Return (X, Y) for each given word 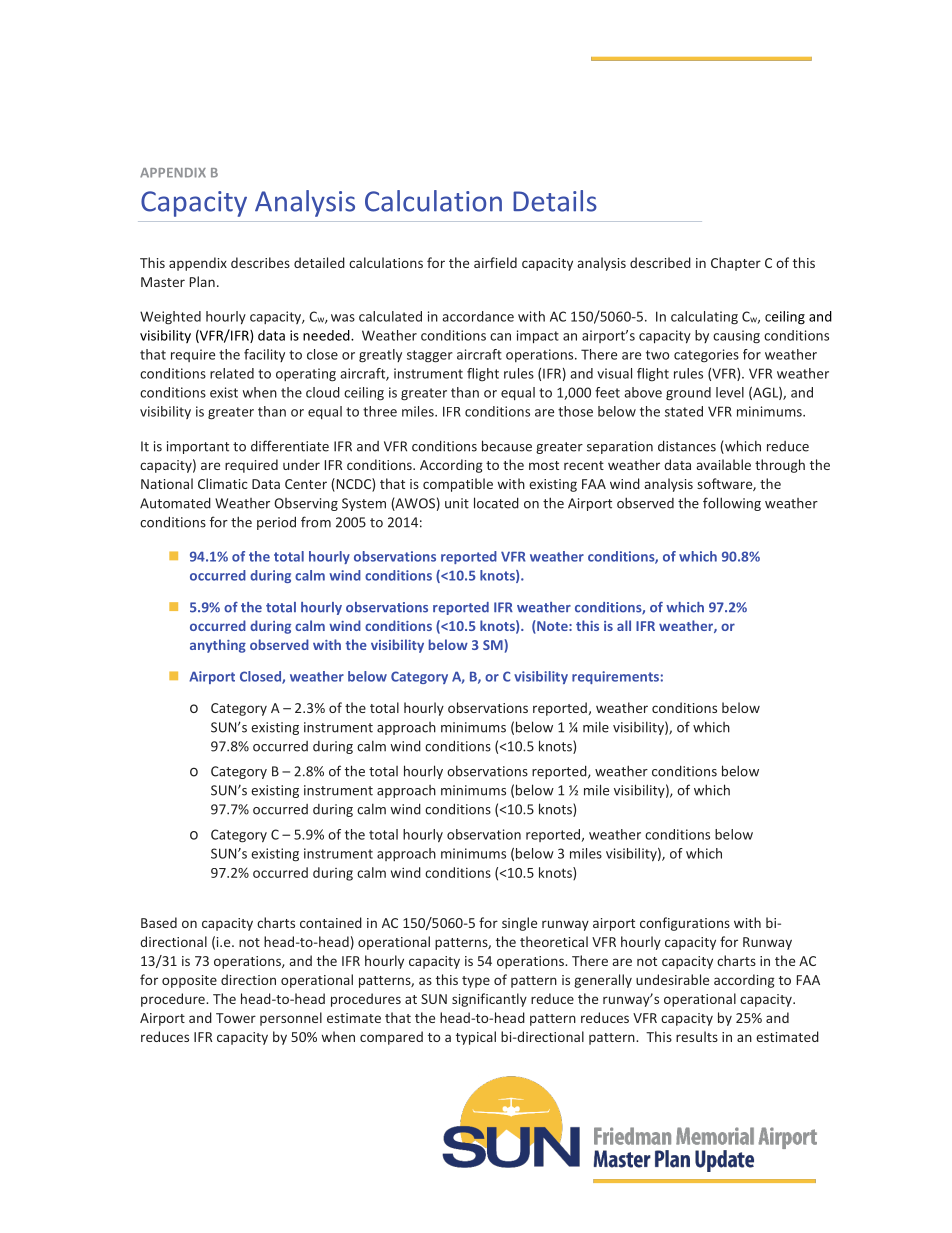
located (496, 503)
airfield (495, 262)
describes (260, 262)
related (232, 373)
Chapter (736, 264)
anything (218, 646)
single (519, 924)
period (276, 523)
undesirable (672, 979)
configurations (685, 924)
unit (457, 503)
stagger (430, 356)
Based (159, 922)
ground (688, 394)
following (732, 504)
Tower (236, 1018)
